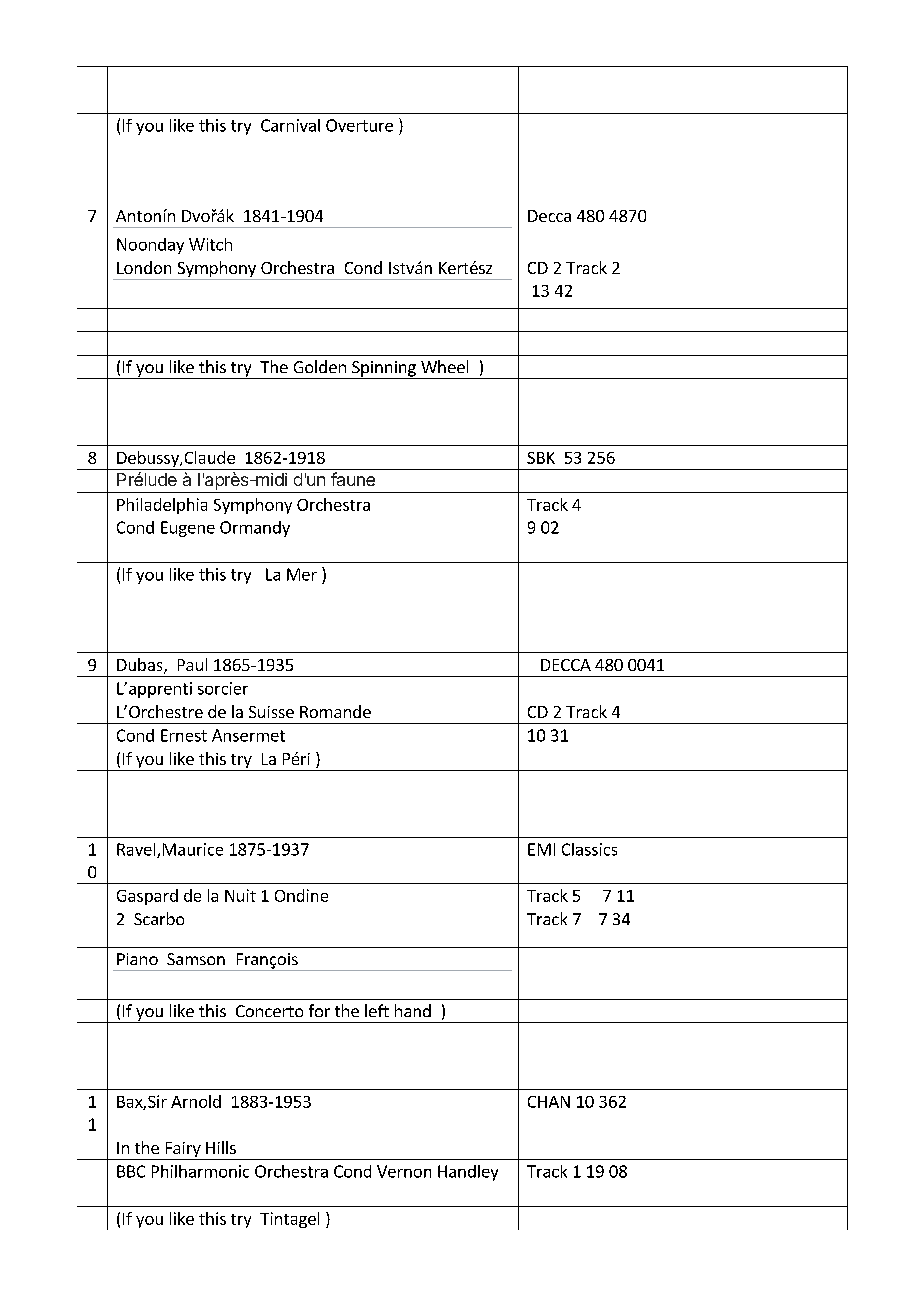 Image resolution: width=924 pixels, height=1308 pixels. What do you see at coordinates (196, 959) in the screenshot?
I see `Samson` at bounding box center [196, 959].
